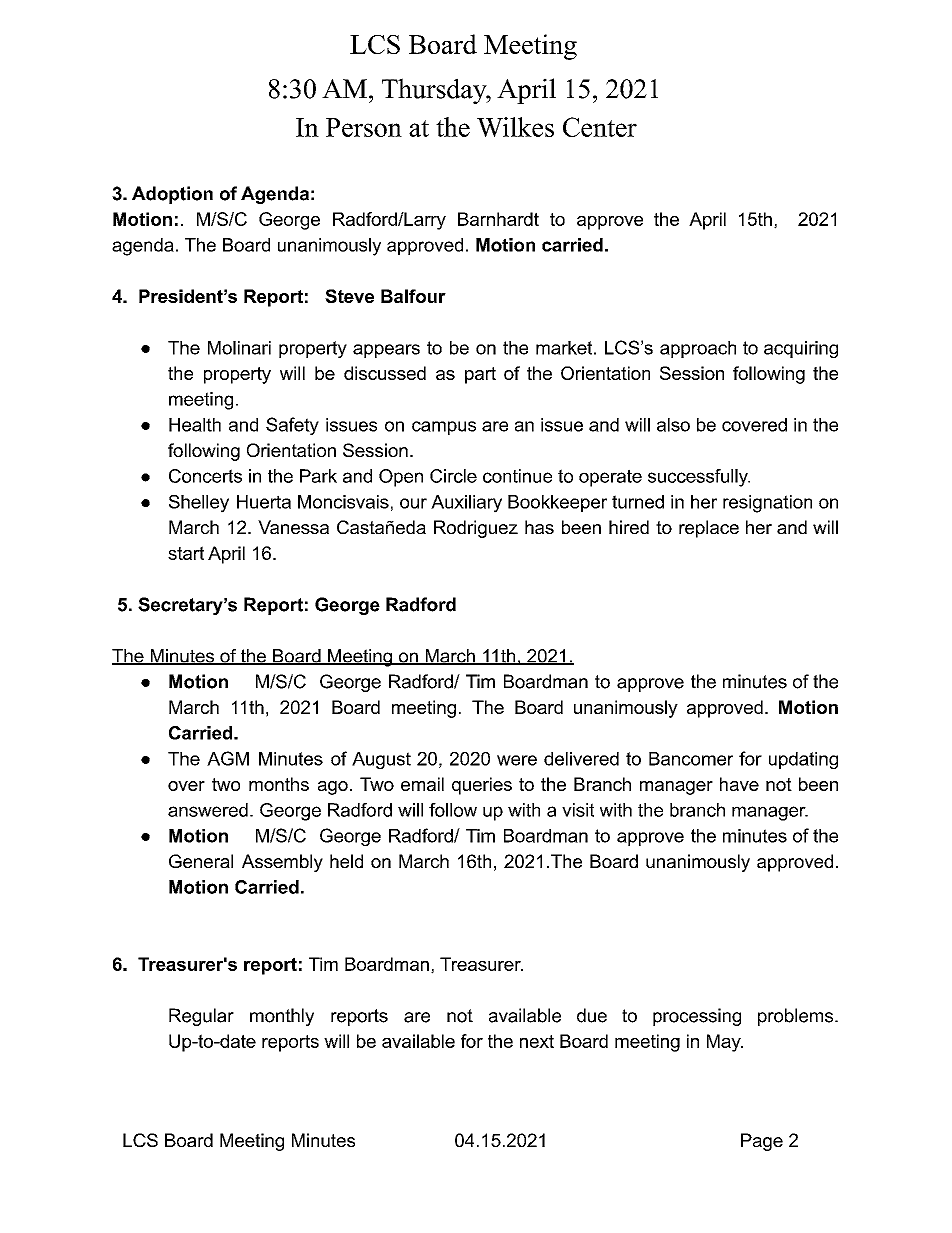  Describe the element at coordinates (709, 529) in the image. I see `replace` at that location.
